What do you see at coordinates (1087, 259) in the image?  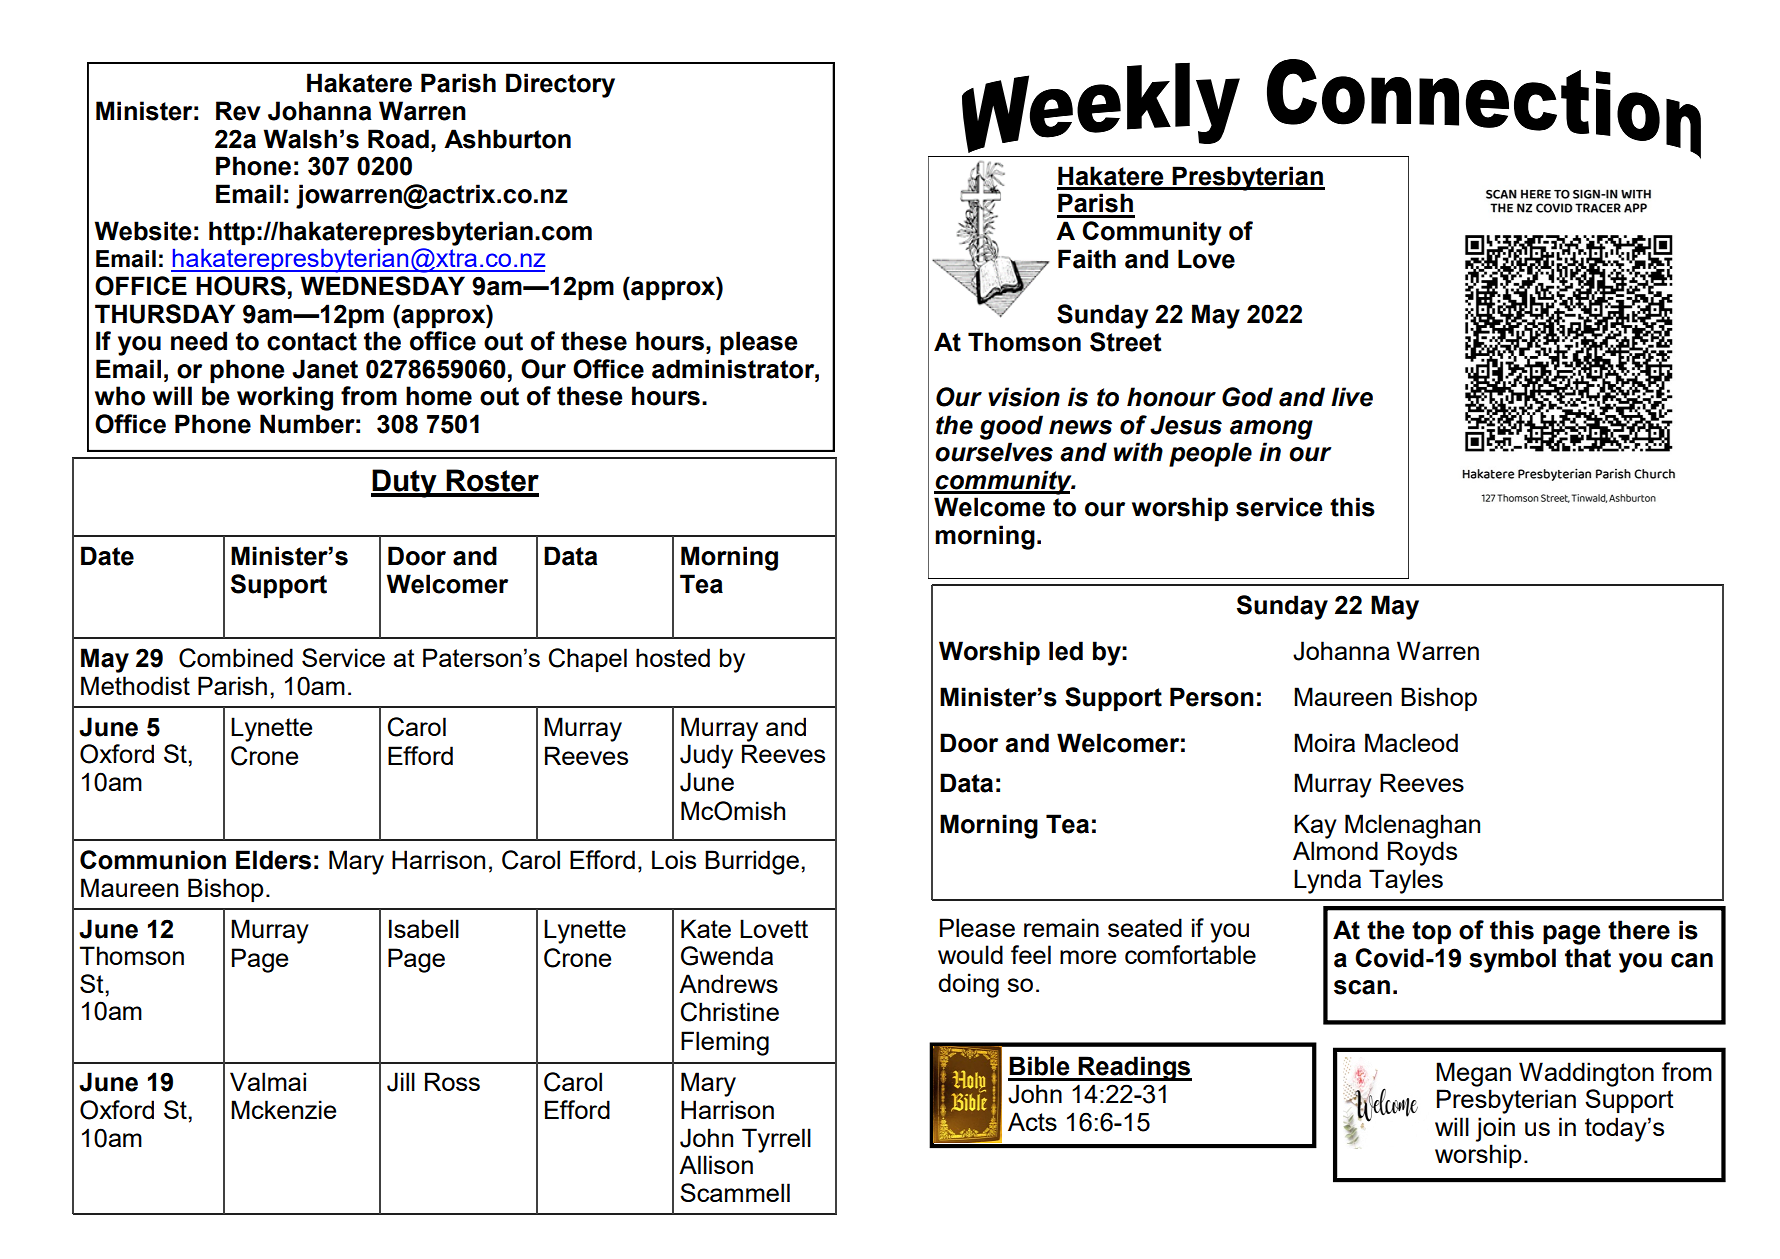 I see `Faith` at bounding box center [1087, 259].
